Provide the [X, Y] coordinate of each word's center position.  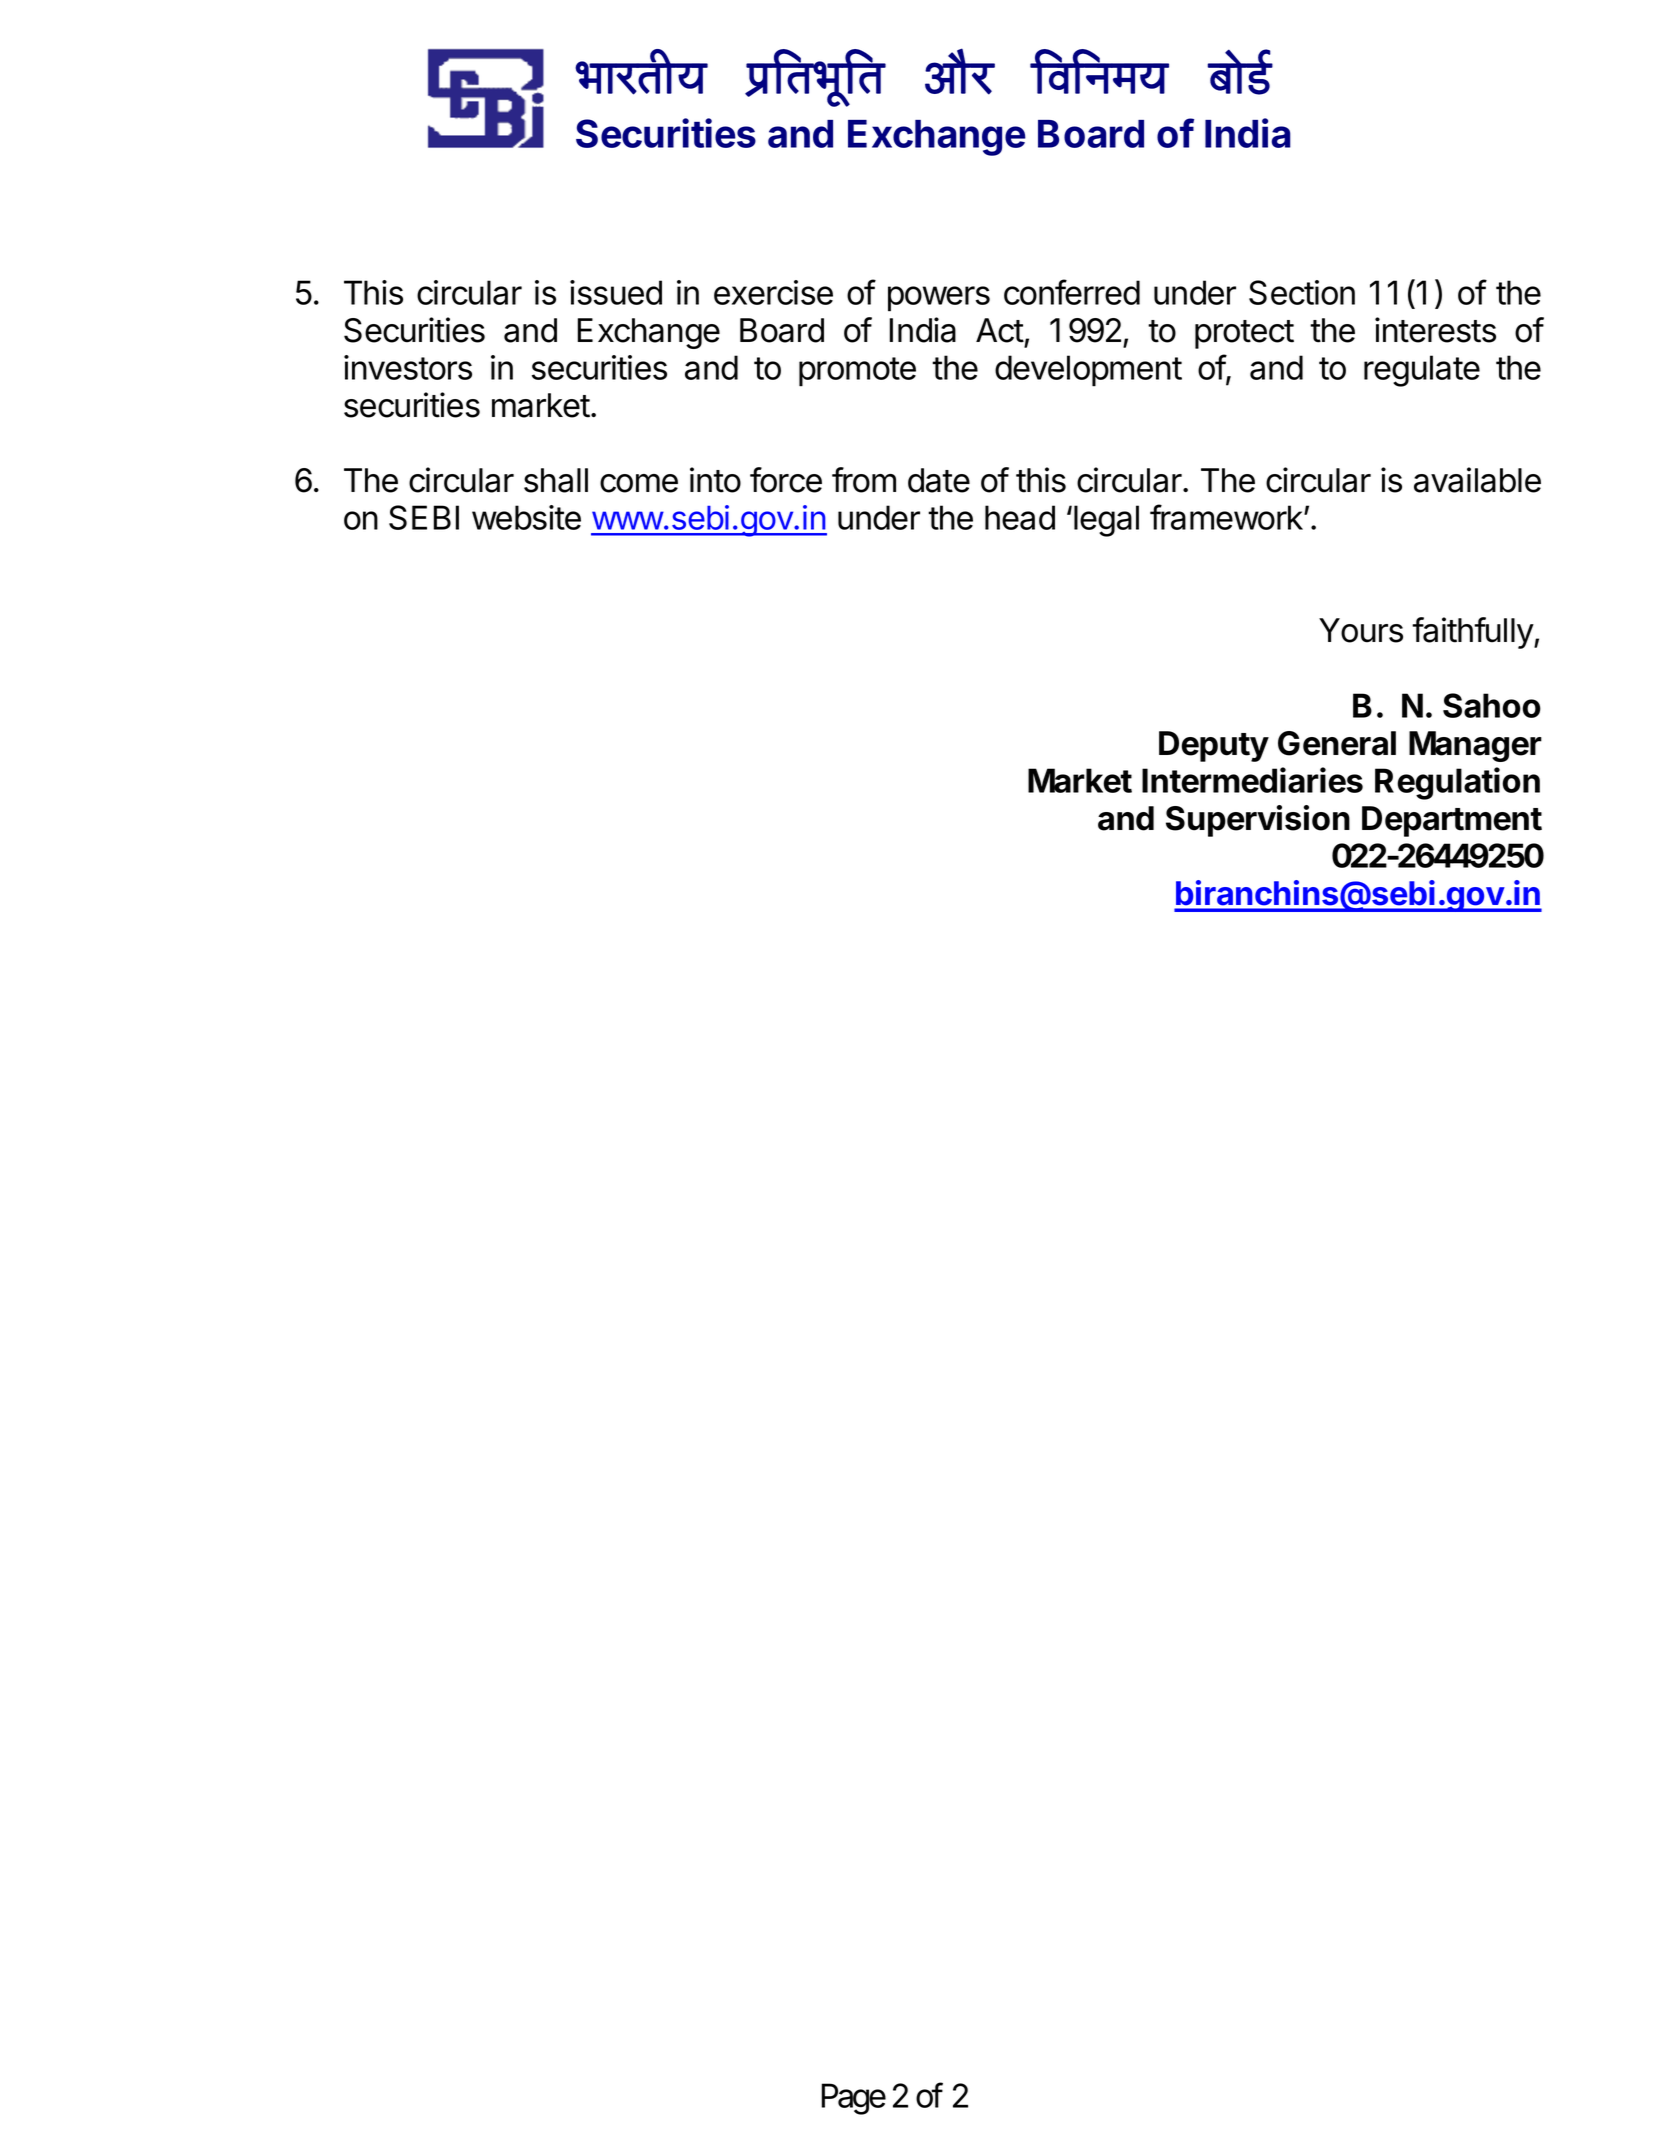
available [1477, 480]
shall [556, 480]
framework [1227, 517]
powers [939, 299]
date [939, 480]
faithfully [1473, 633]
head [1020, 517]
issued [616, 292]
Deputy [1214, 746]
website [526, 517]
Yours [1361, 630]
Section [1302, 292]
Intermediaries [1252, 780]
